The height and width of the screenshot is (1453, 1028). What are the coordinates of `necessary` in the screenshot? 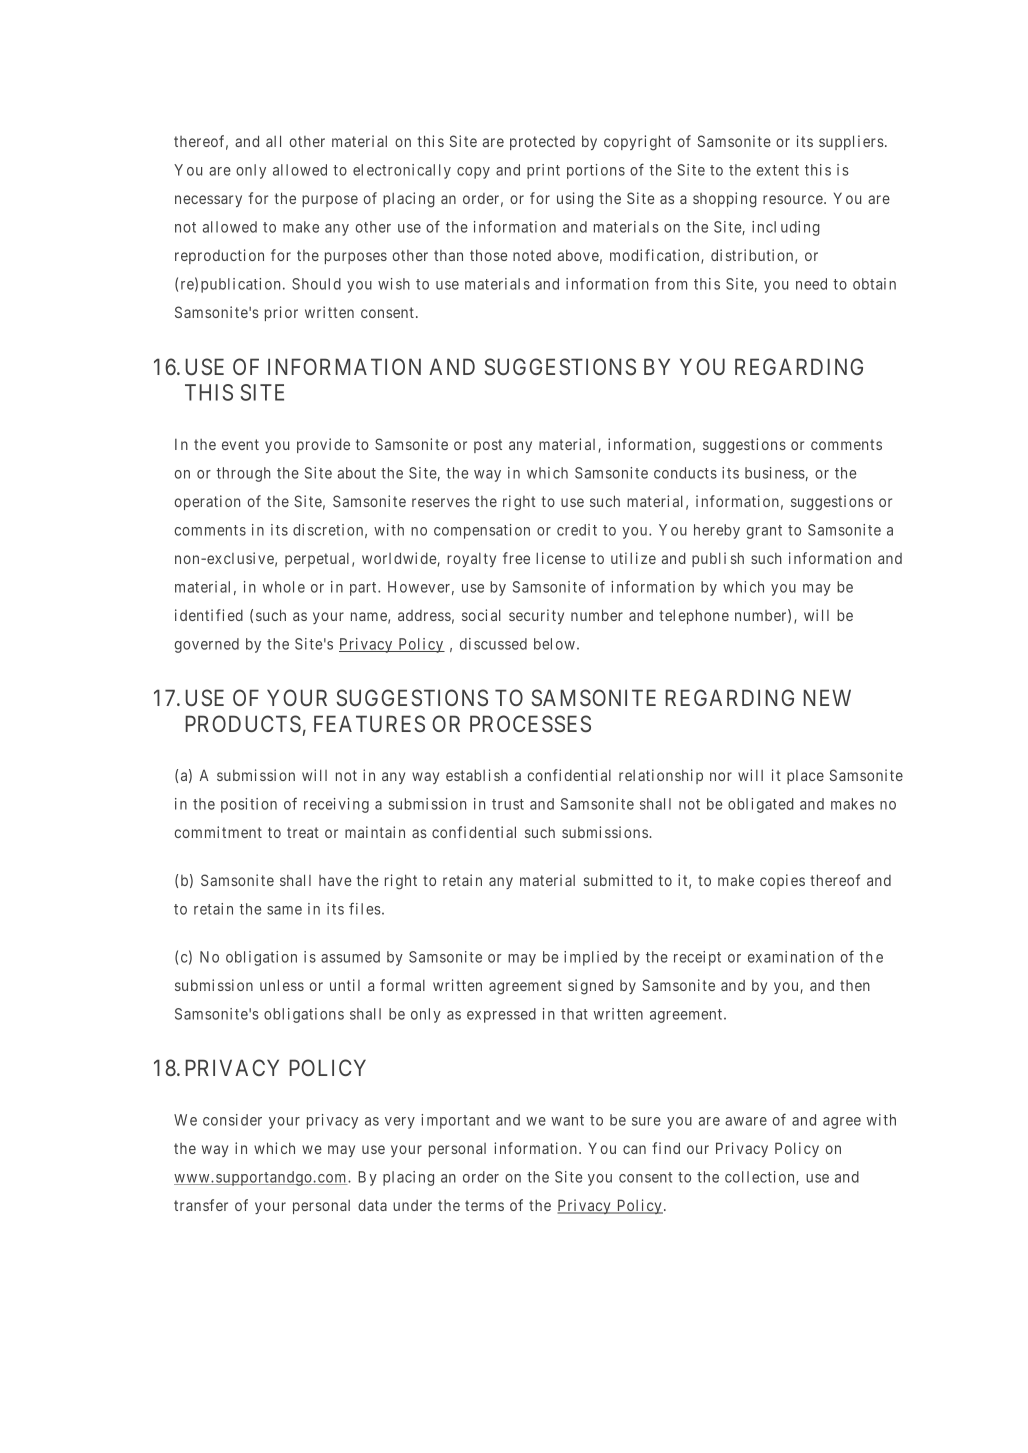 It's located at (208, 201).
